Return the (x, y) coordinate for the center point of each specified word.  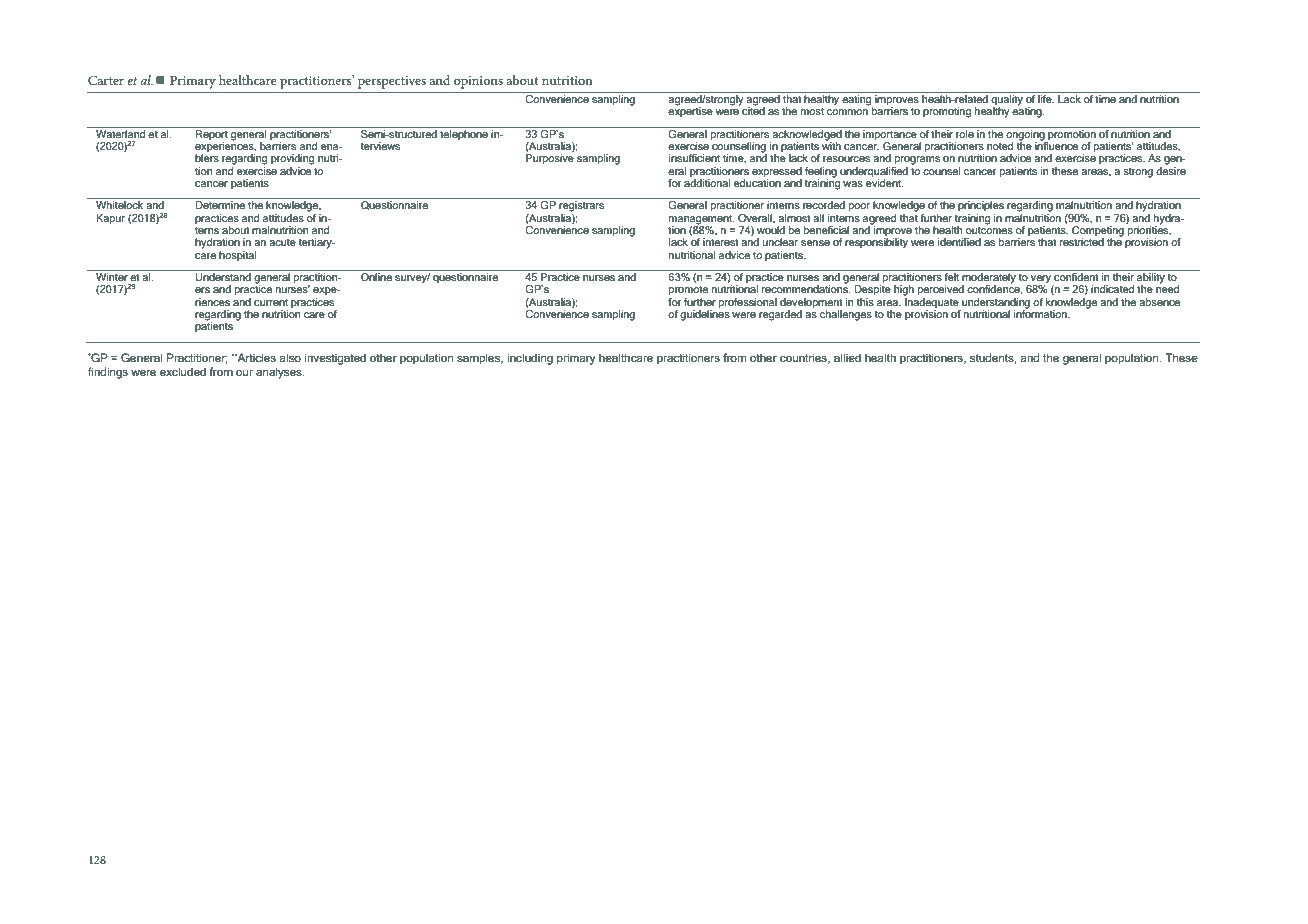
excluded (183, 371)
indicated (1112, 289)
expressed (777, 172)
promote (688, 290)
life (1046, 99)
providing (292, 159)
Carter (106, 80)
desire (1171, 169)
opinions (478, 82)
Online (376, 277)
